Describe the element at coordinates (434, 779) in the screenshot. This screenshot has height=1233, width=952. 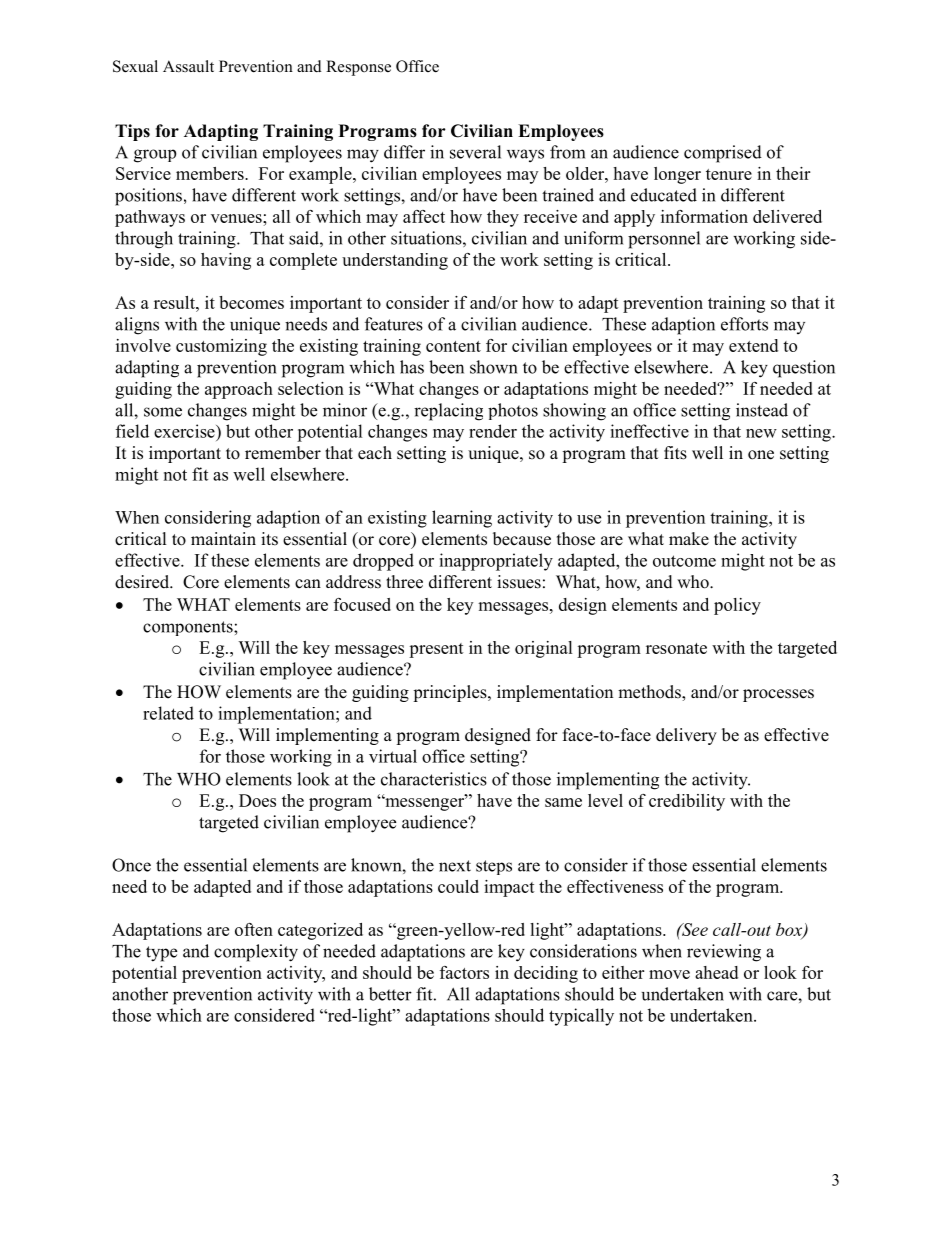
I see `characteristics` at that location.
